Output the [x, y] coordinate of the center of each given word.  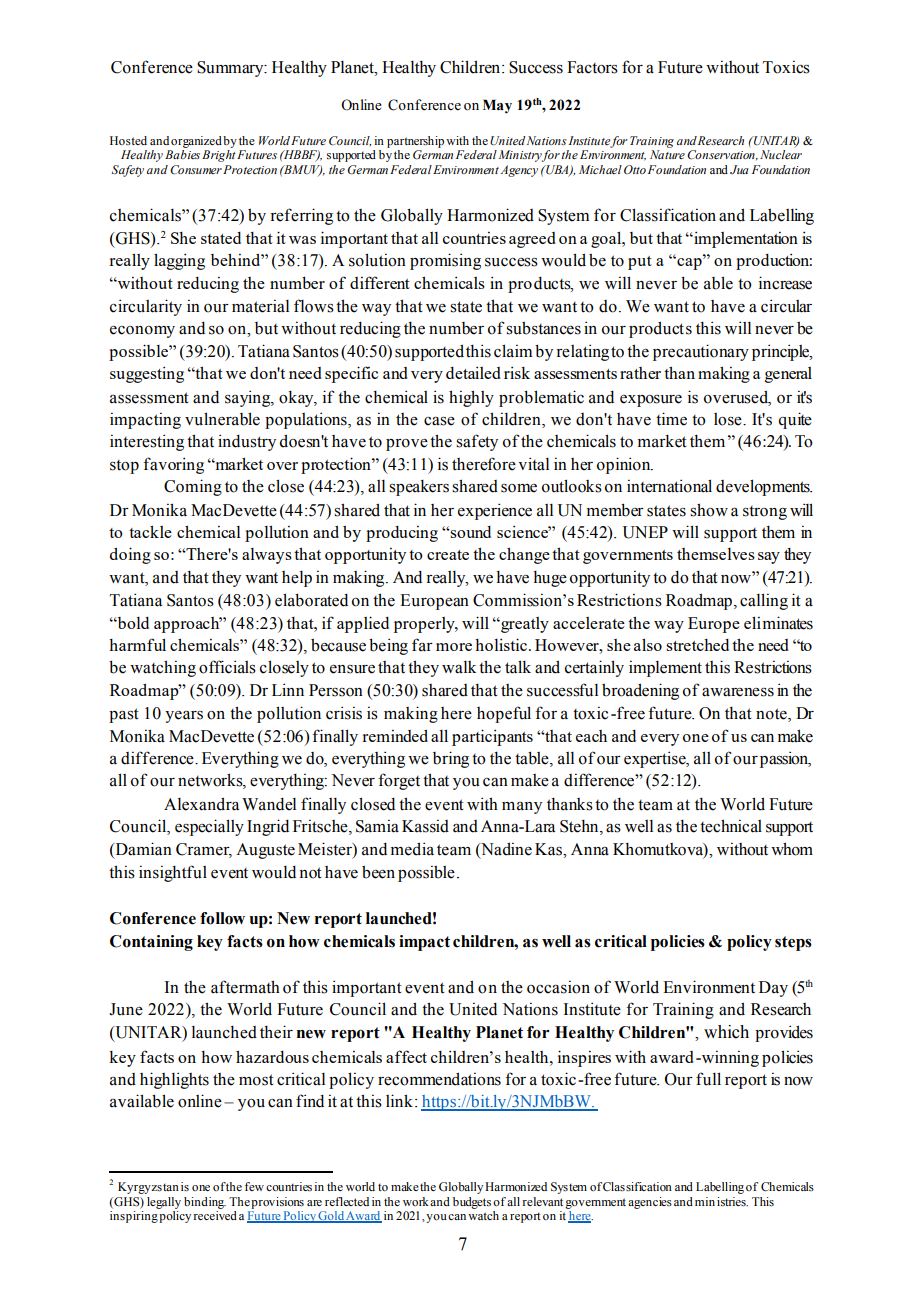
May [497, 106]
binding [205, 1203]
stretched [697, 645]
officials [227, 667]
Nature [667, 154]
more [454, 647]
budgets [472, 1203]
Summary [231, 69]
